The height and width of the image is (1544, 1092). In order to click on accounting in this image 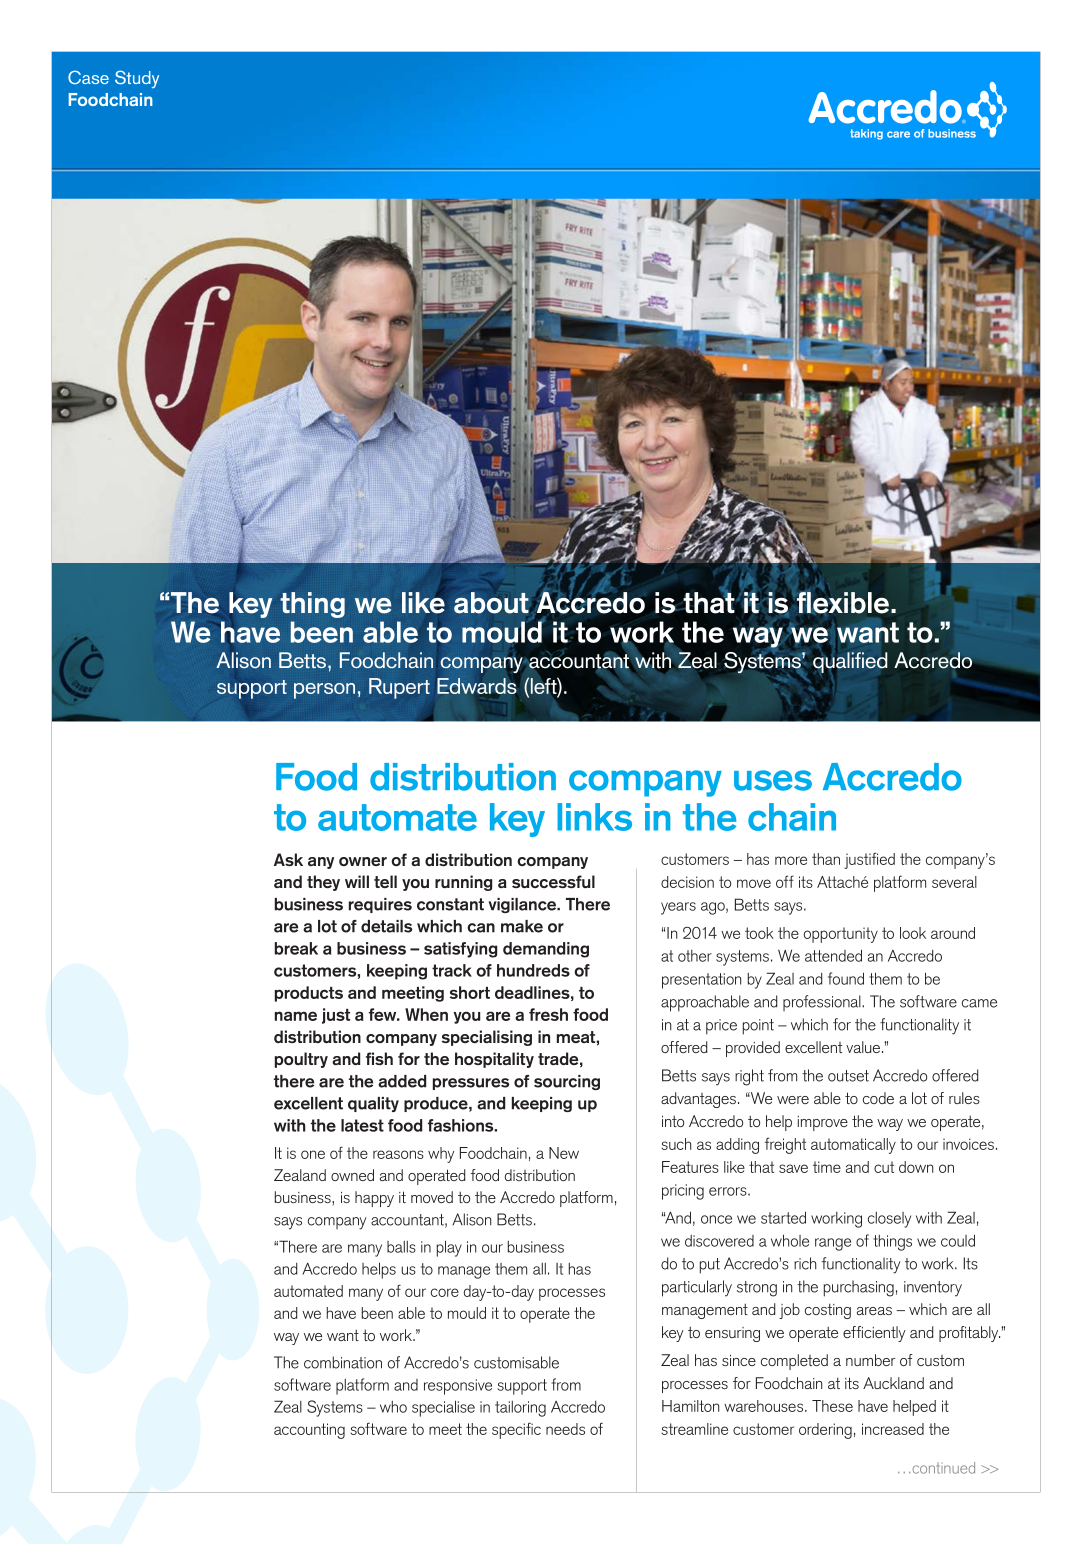, I will do `click(309, 1431)`.
